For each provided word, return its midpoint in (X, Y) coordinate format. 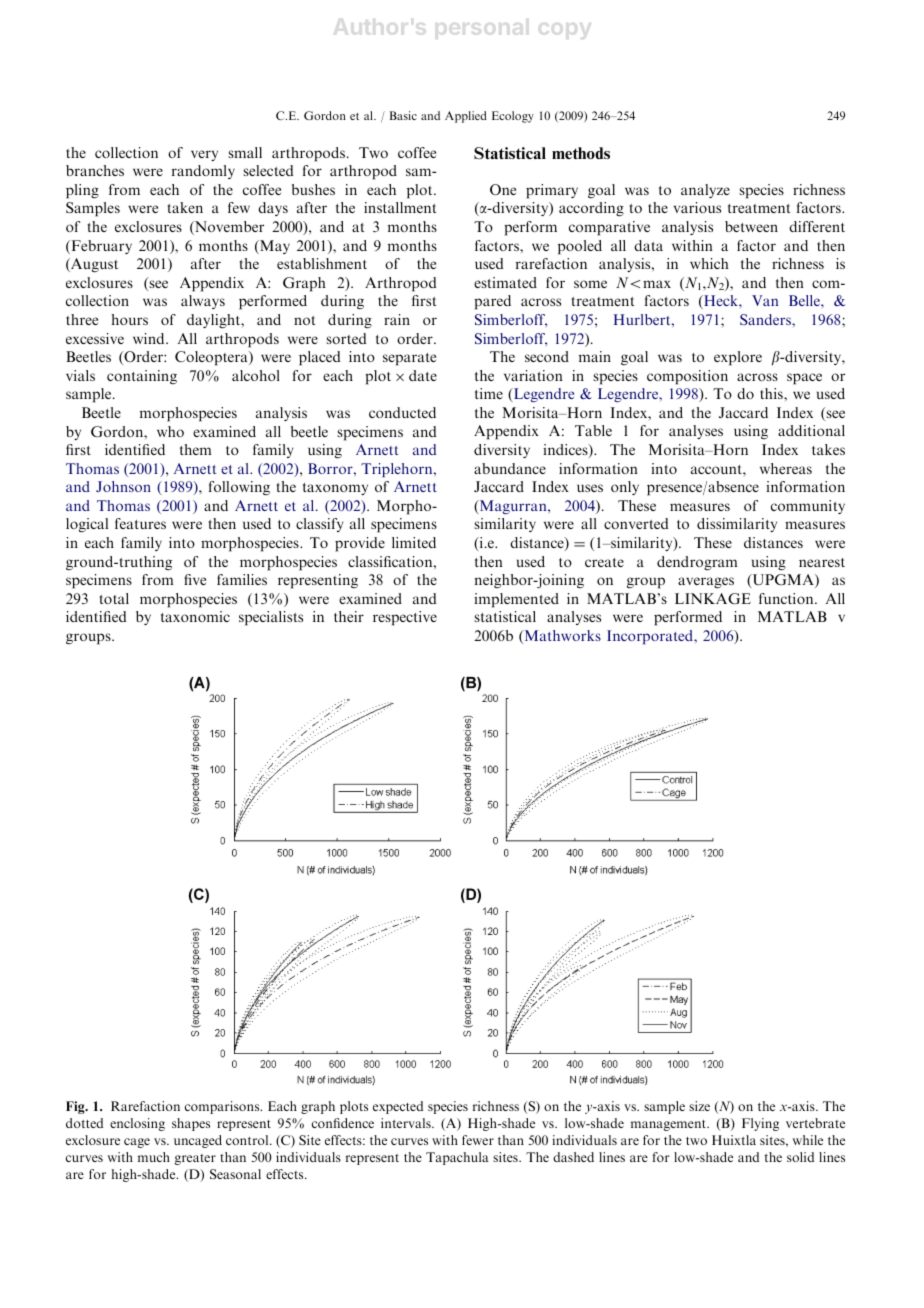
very (204, 155)
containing (142, 377)
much (154, 1157)
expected (398, 1107)
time (489, 393)
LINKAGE (713, 598)
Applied (466, 117)
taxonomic (195, 616)
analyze (705, 191)
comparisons (223, 1107)
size (699, 1106)
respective (405, 618)
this (772, 393)
